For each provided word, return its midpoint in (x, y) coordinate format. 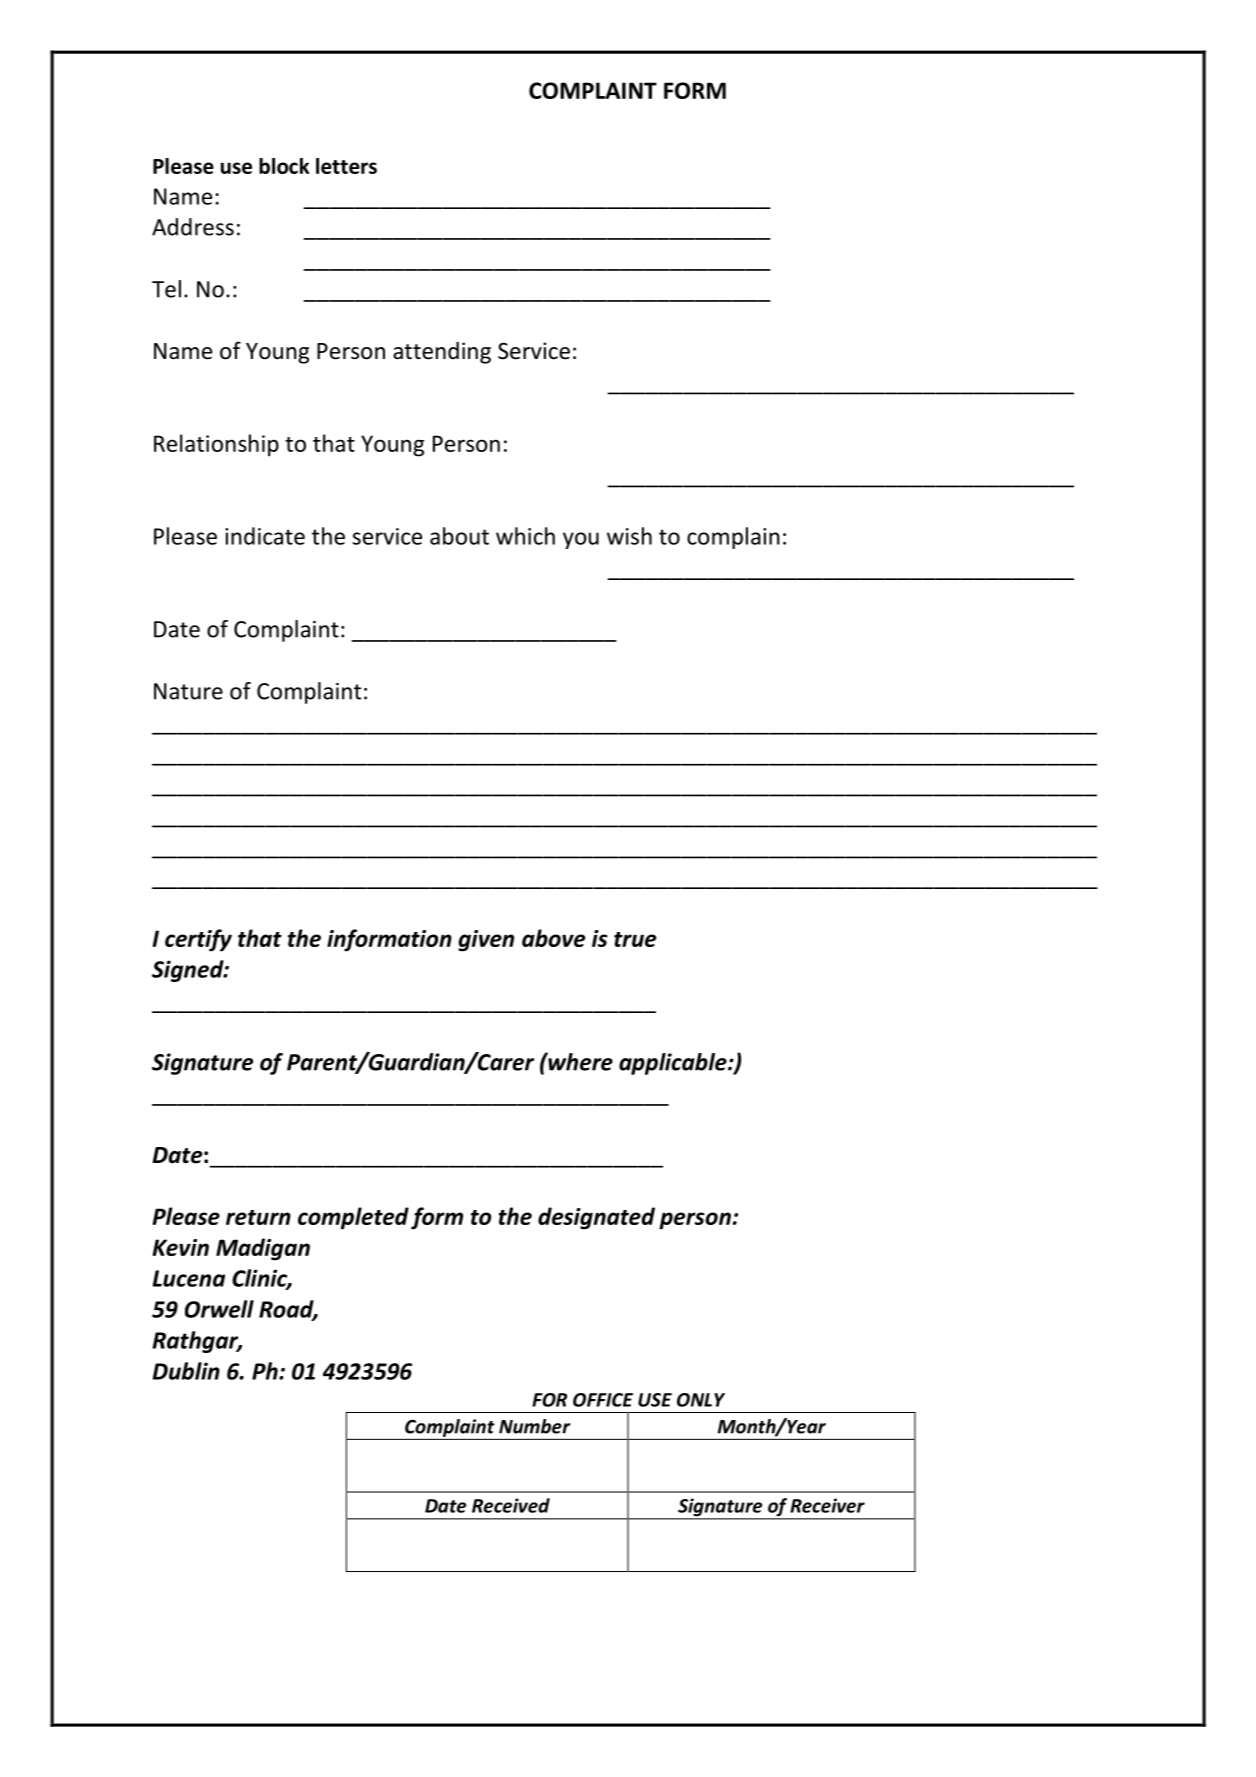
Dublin (186, 1371)
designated (596, 1218)
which (525, 536)
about (459, 536)
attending (442, 353)
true (635, 939)
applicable (674, 1064)
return (258, 1217)
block (284, 166)
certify (198, 940)
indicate (265, 536)
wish (629, 536)
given (486, 941)
